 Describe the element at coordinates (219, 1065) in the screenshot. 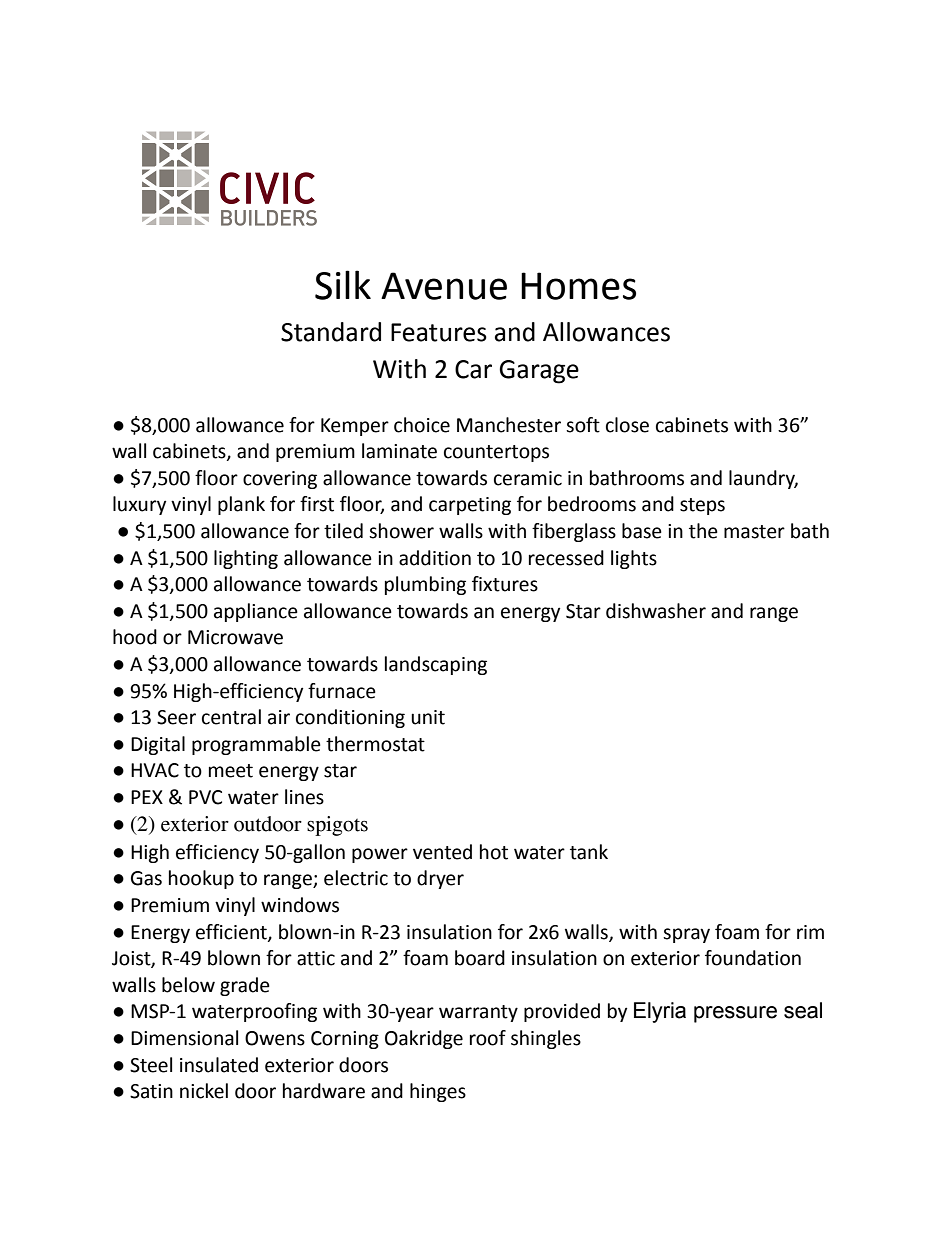

I see `insulated` at that location.
